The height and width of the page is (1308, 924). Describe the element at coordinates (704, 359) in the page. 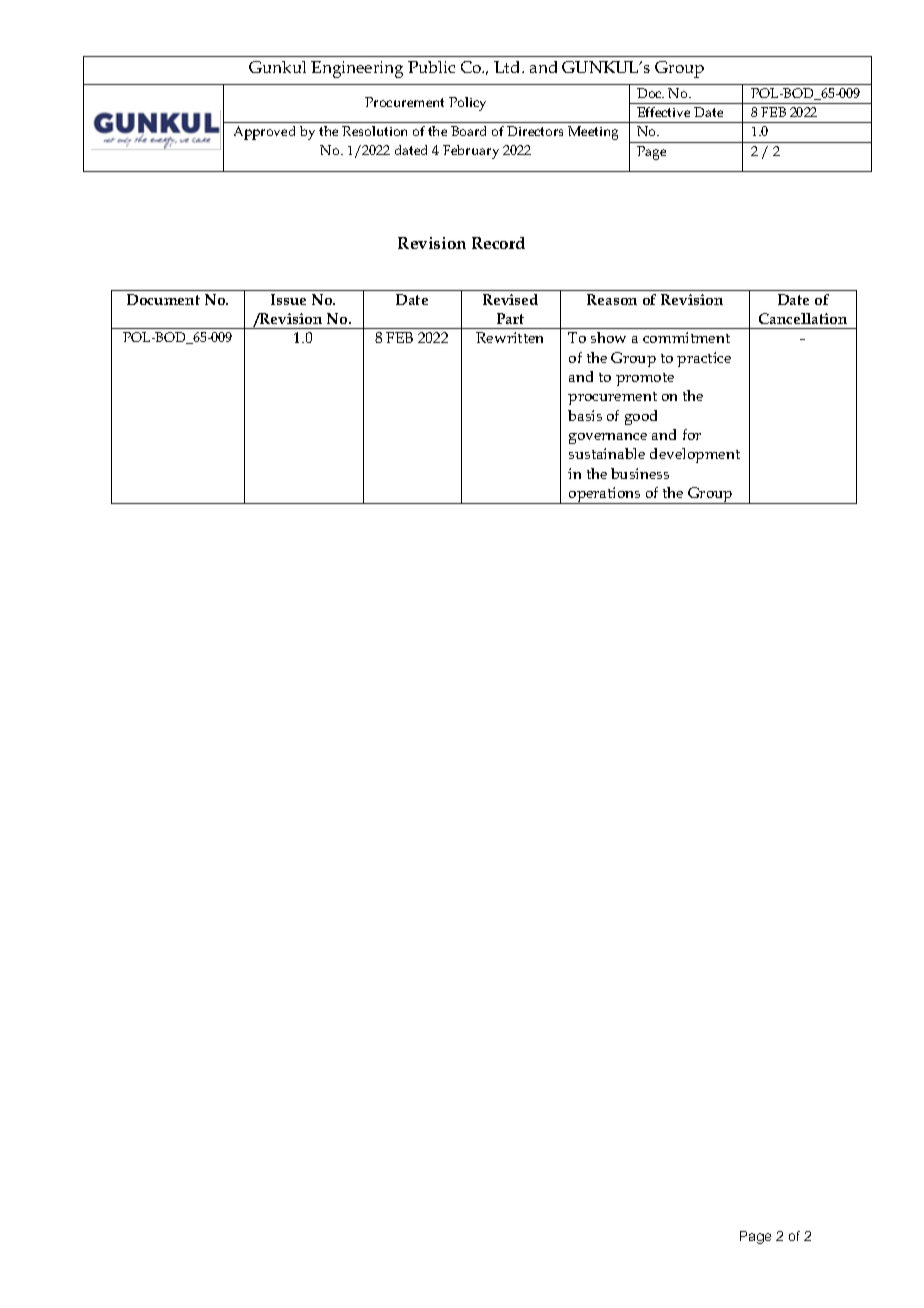

I see `practice` at that location.
